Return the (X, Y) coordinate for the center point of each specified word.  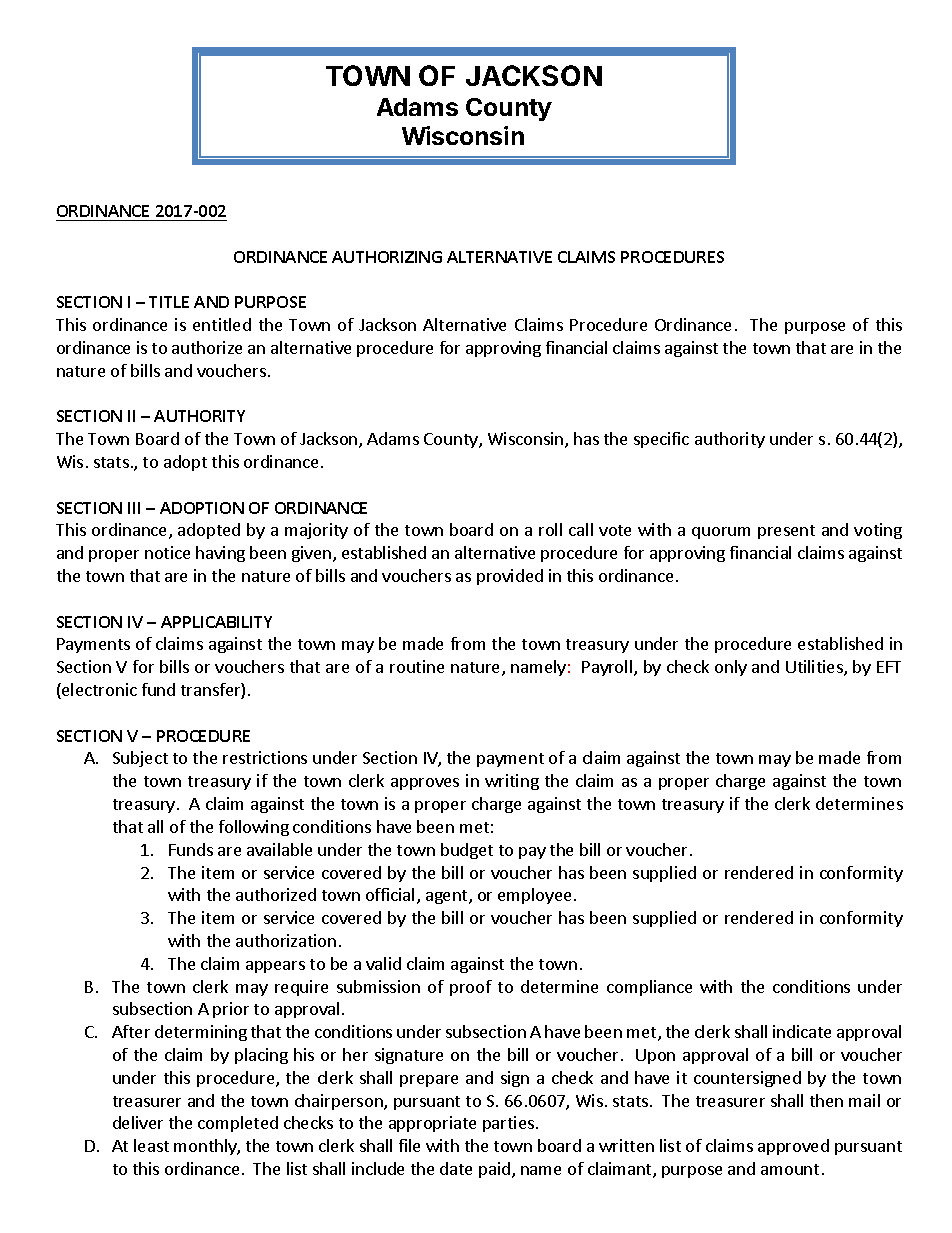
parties (508, 1124)
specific (661, 440)
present (786, 532)
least (151, 1145)
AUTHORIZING (387, 257)
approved (793, 1147)
